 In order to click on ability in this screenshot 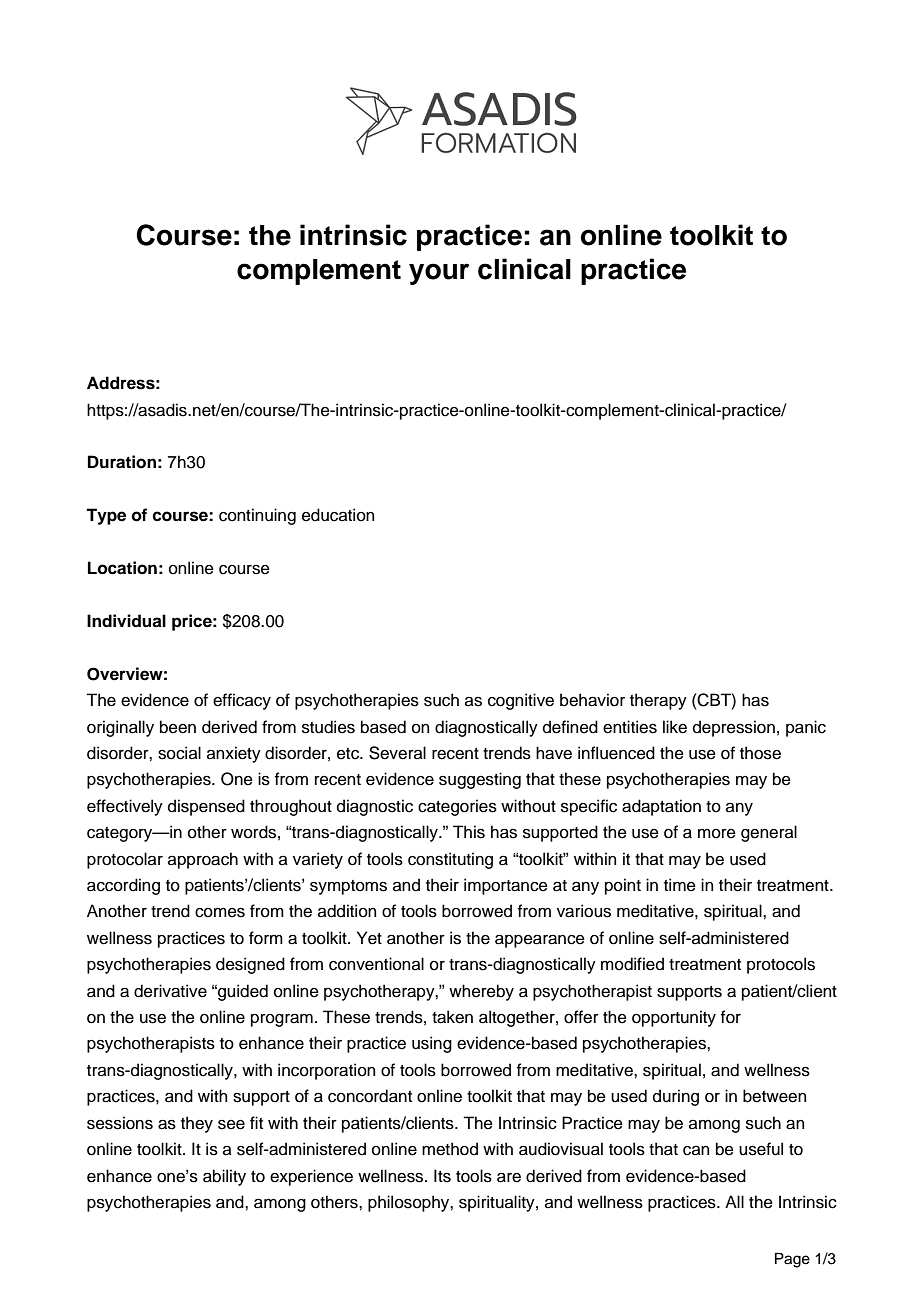, I will do `click(224, 1177)`.
